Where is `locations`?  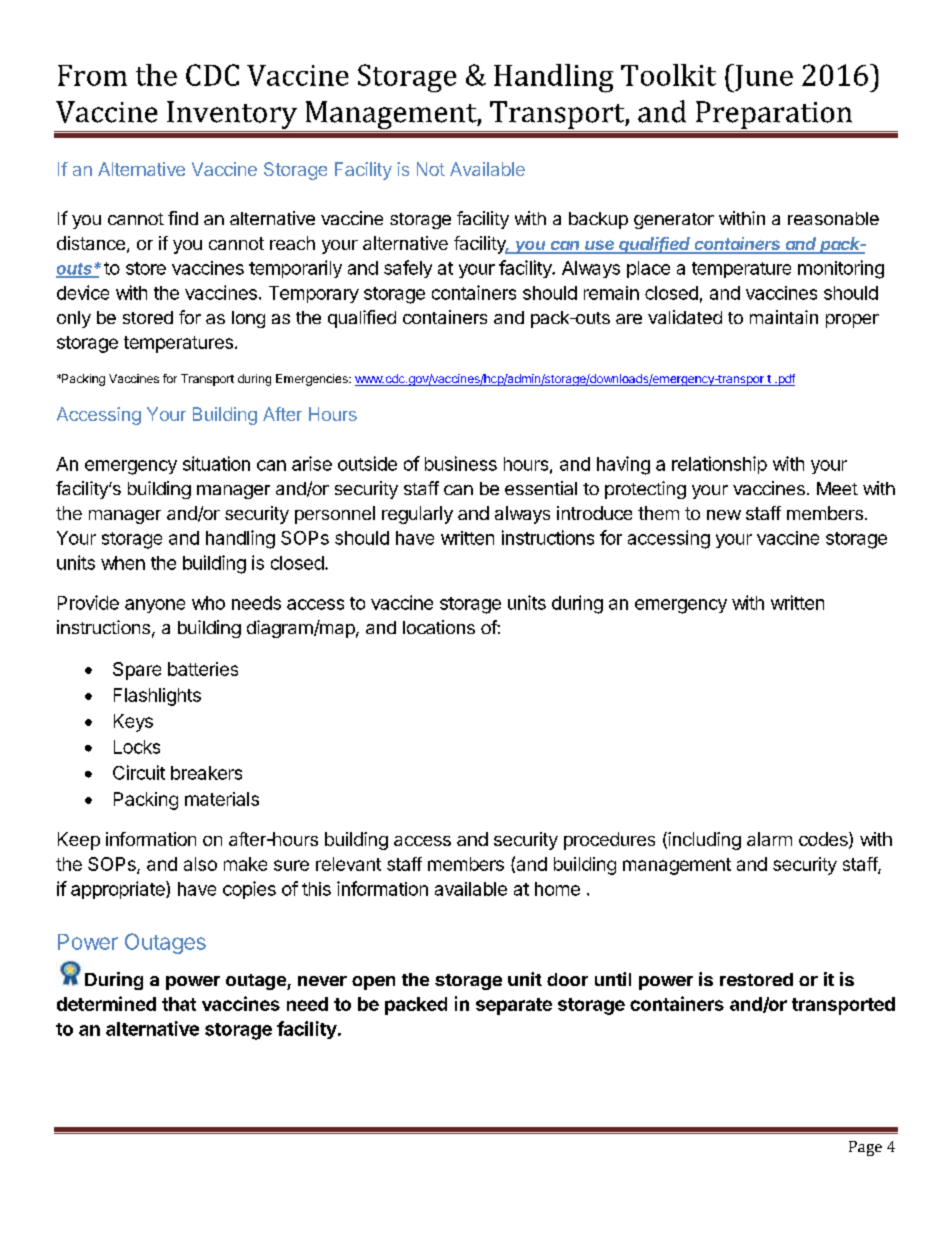
locations is located at coordinates (439, 627).
